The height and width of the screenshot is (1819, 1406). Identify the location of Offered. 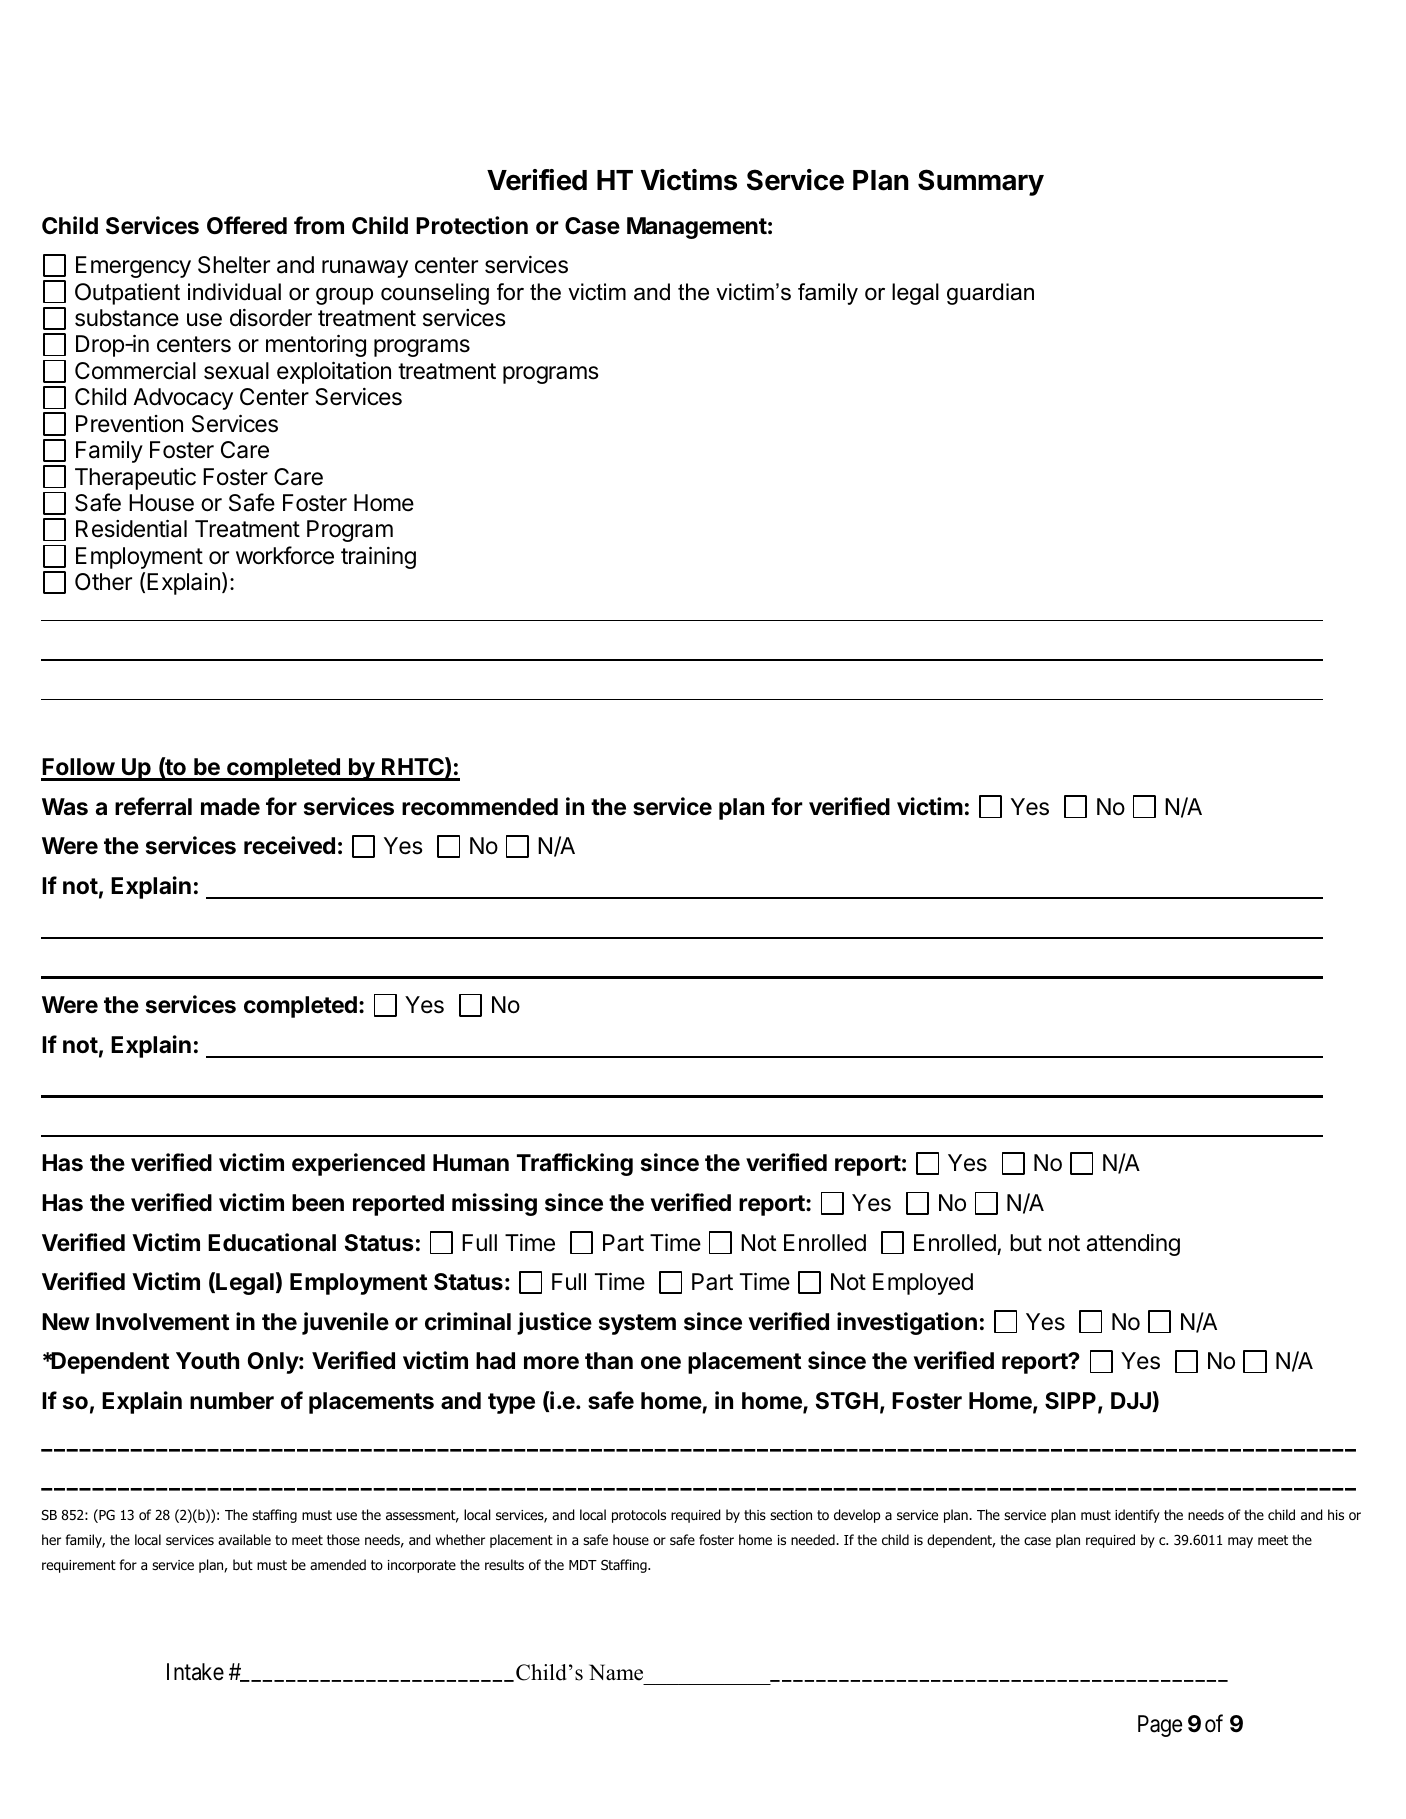
(247, 225).
